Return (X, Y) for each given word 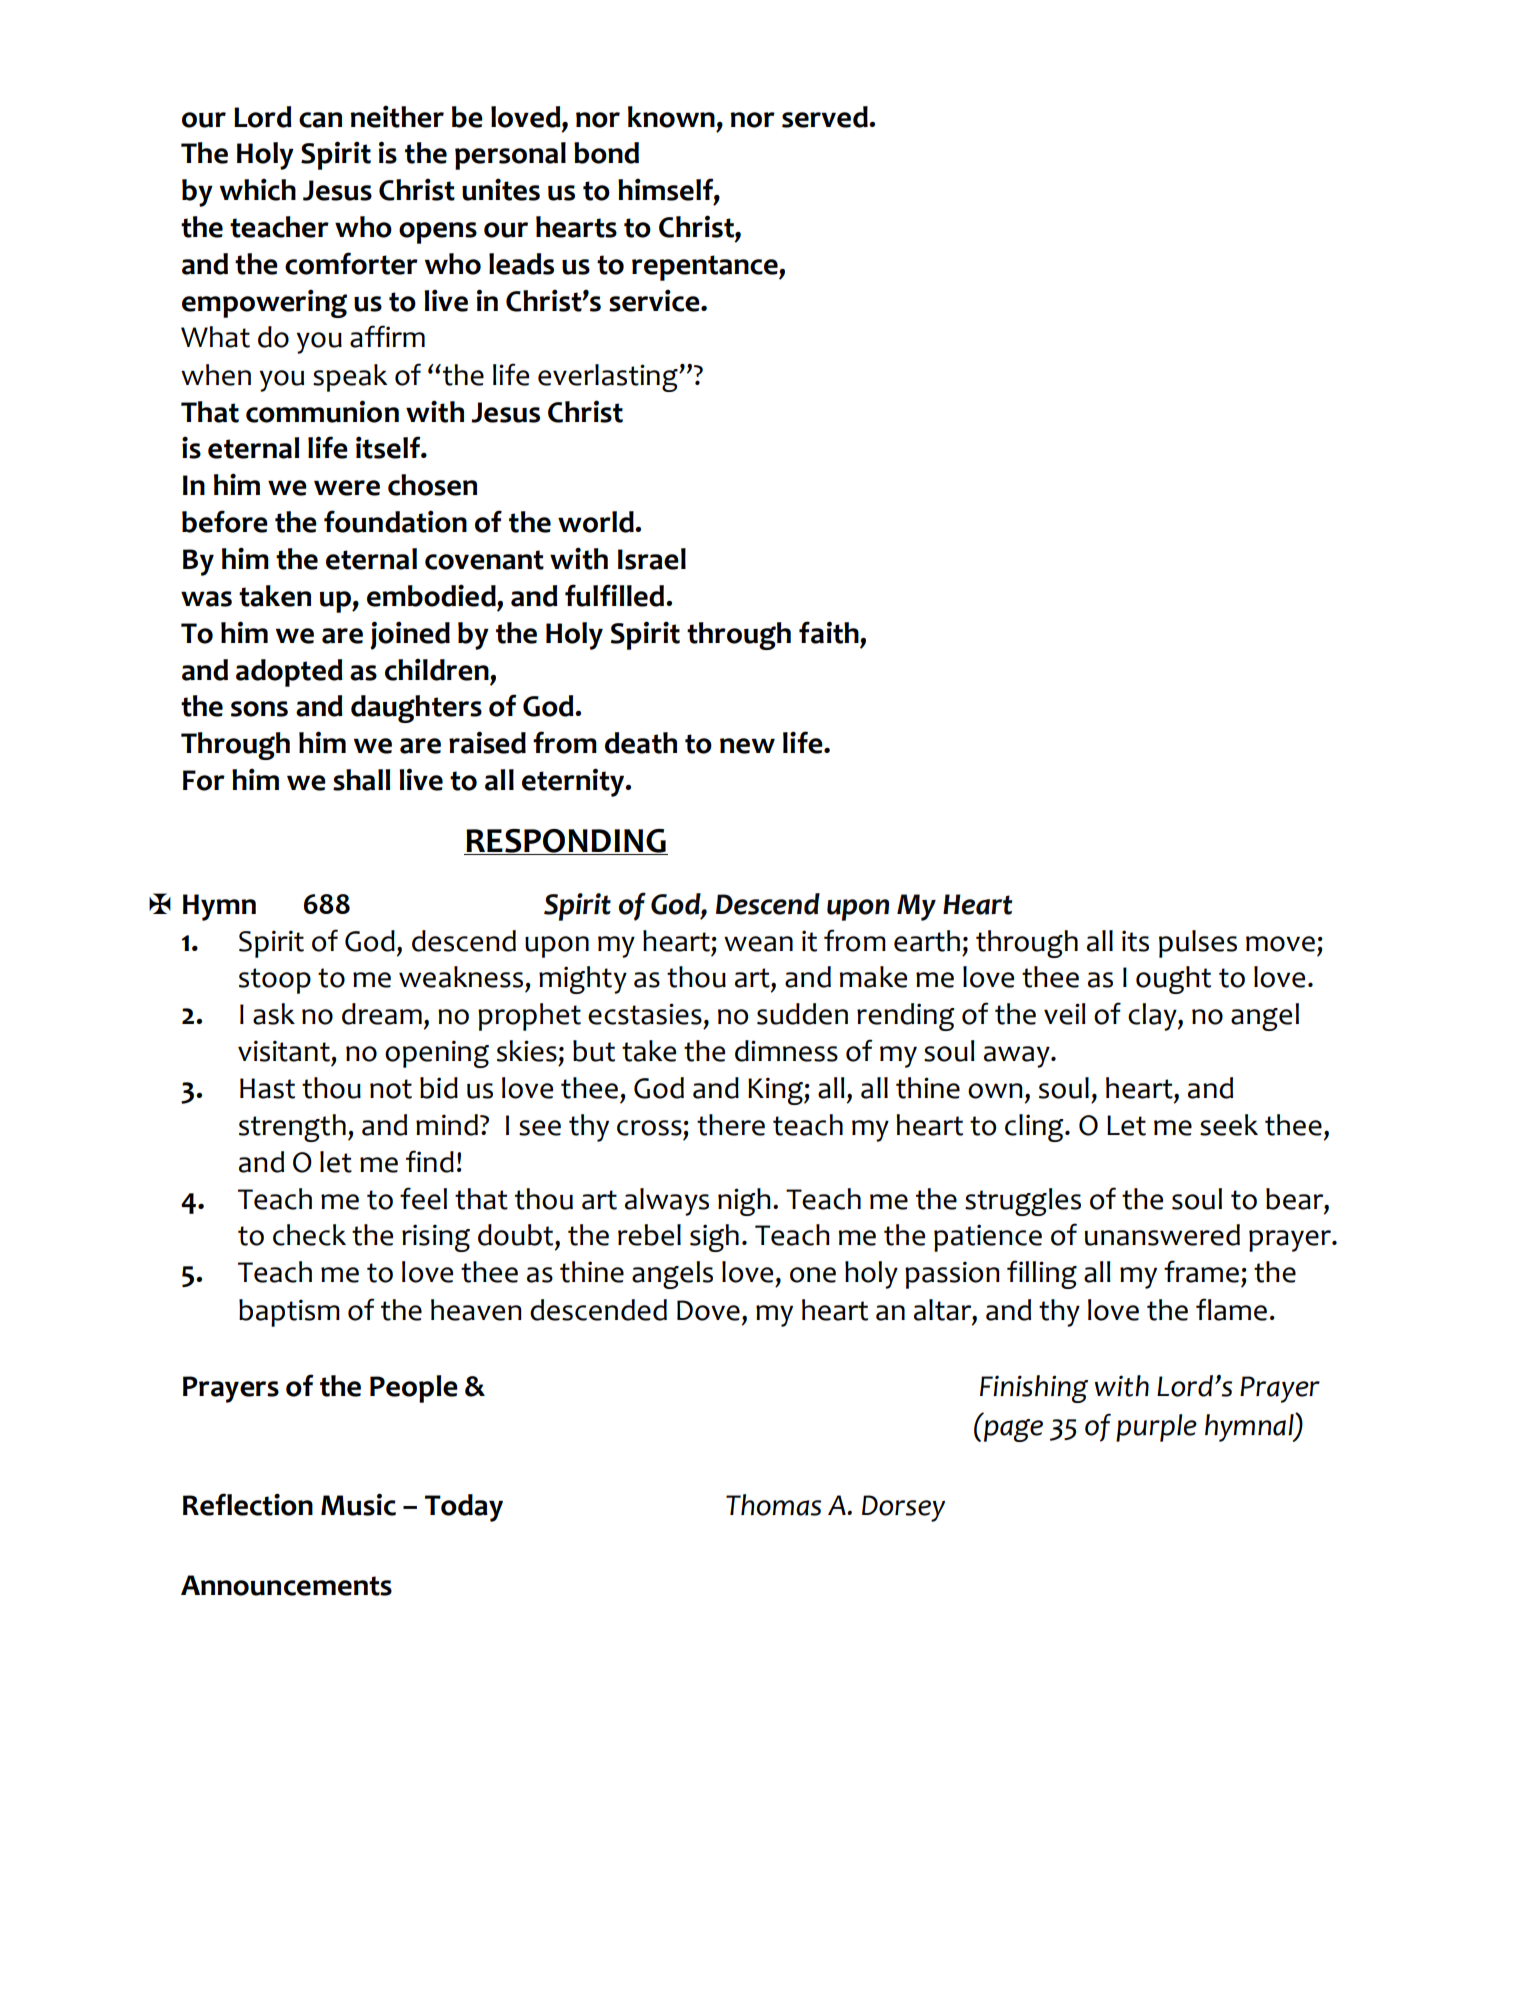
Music (358, 1504)
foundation (395, 521)
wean (758, 944)
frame (1201, 1271)
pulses (1198, 944)
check (309, 1235)
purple (1156, 1428)
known (671, 117)
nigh (744, 1202)
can (320, 120)
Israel (652, 559)
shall (361, 780)
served (826, 117)
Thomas (773, 1505)
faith (830, 632)
